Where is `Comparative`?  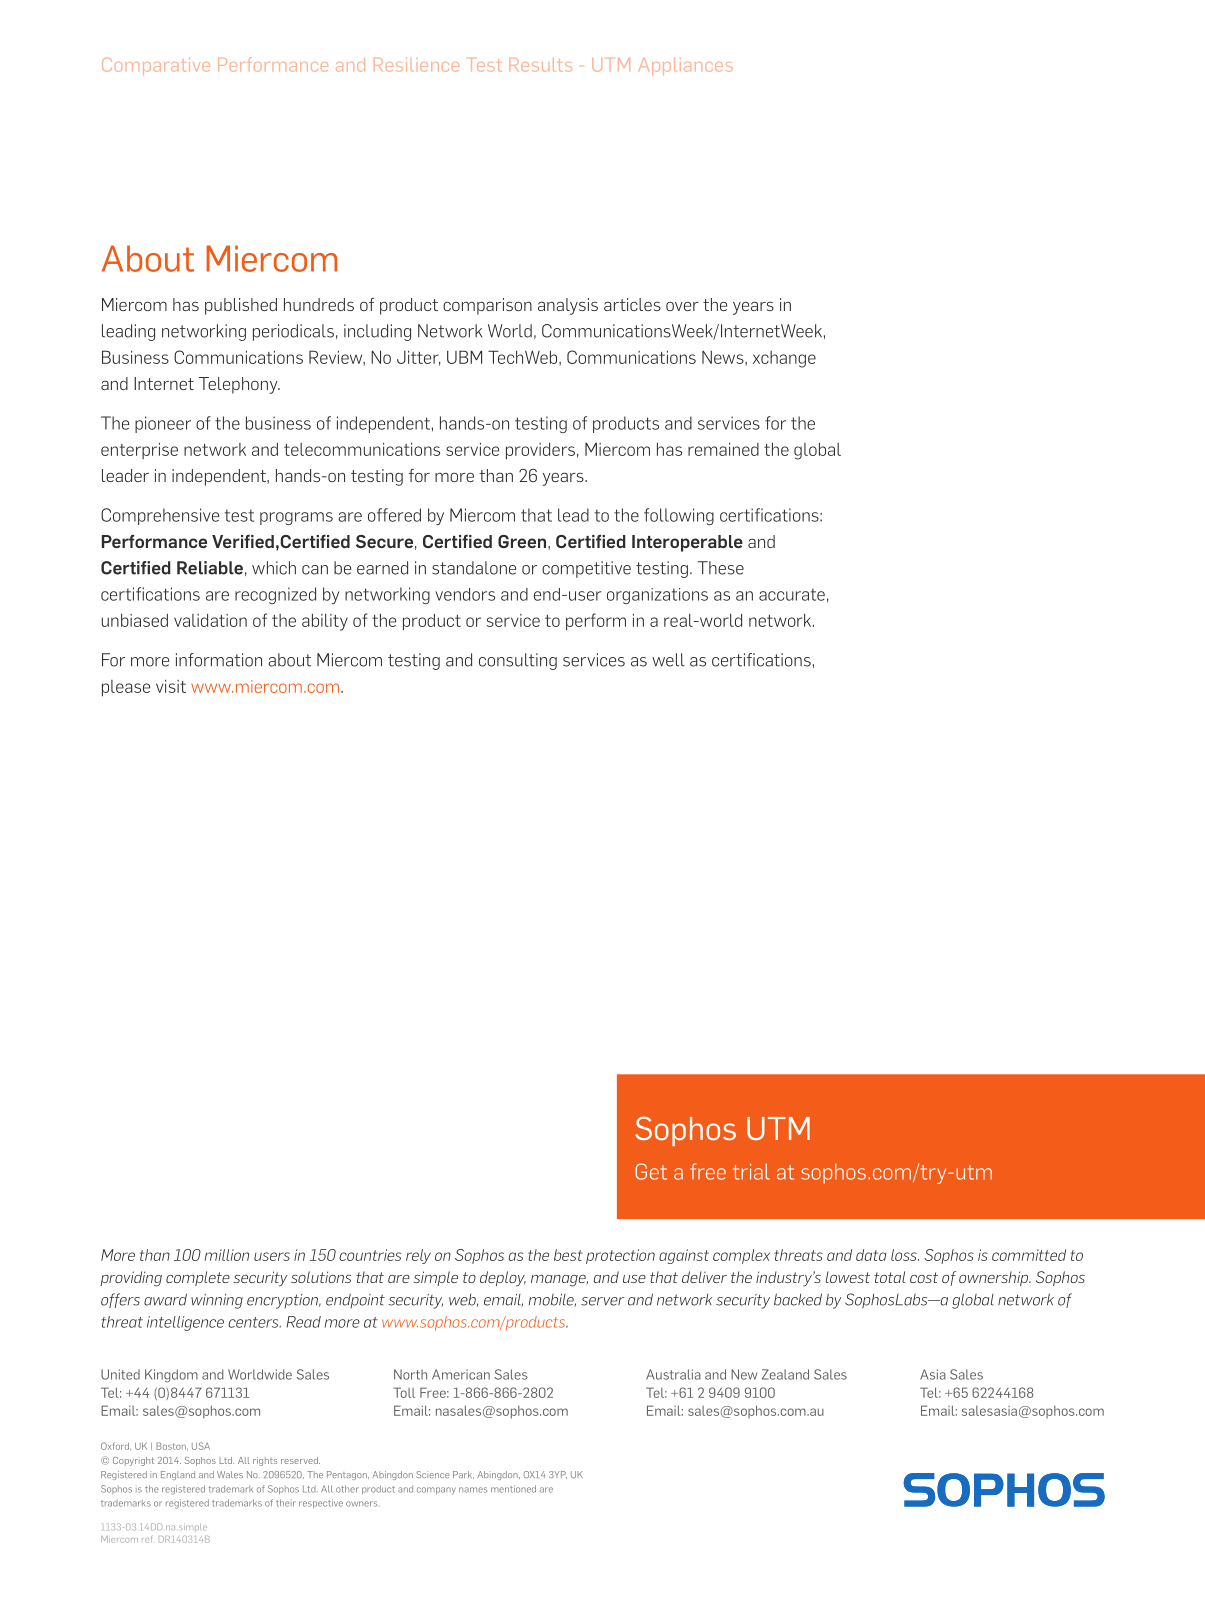
Comparative is located at coordinates (156, 66).
